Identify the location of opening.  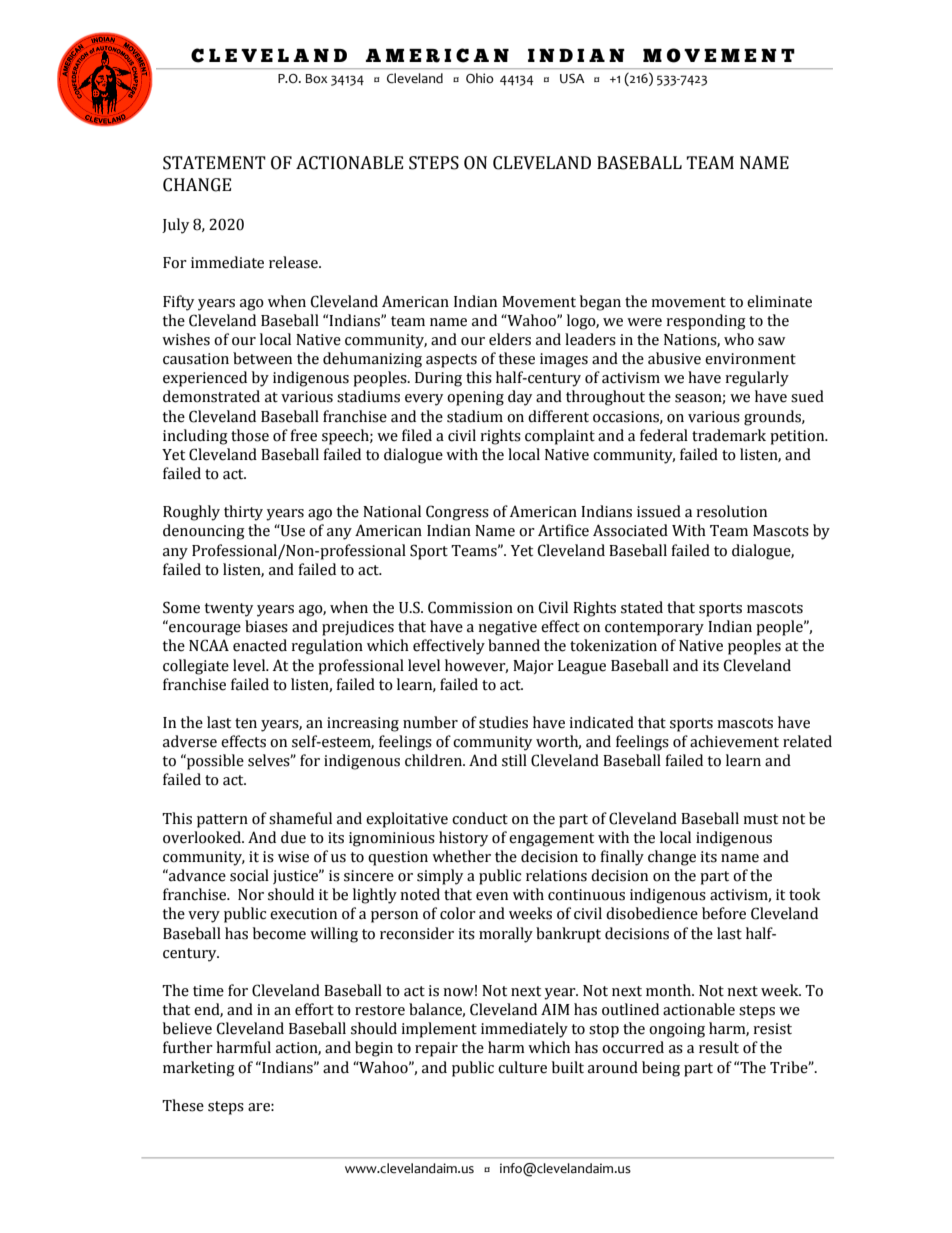
(475, 398).
